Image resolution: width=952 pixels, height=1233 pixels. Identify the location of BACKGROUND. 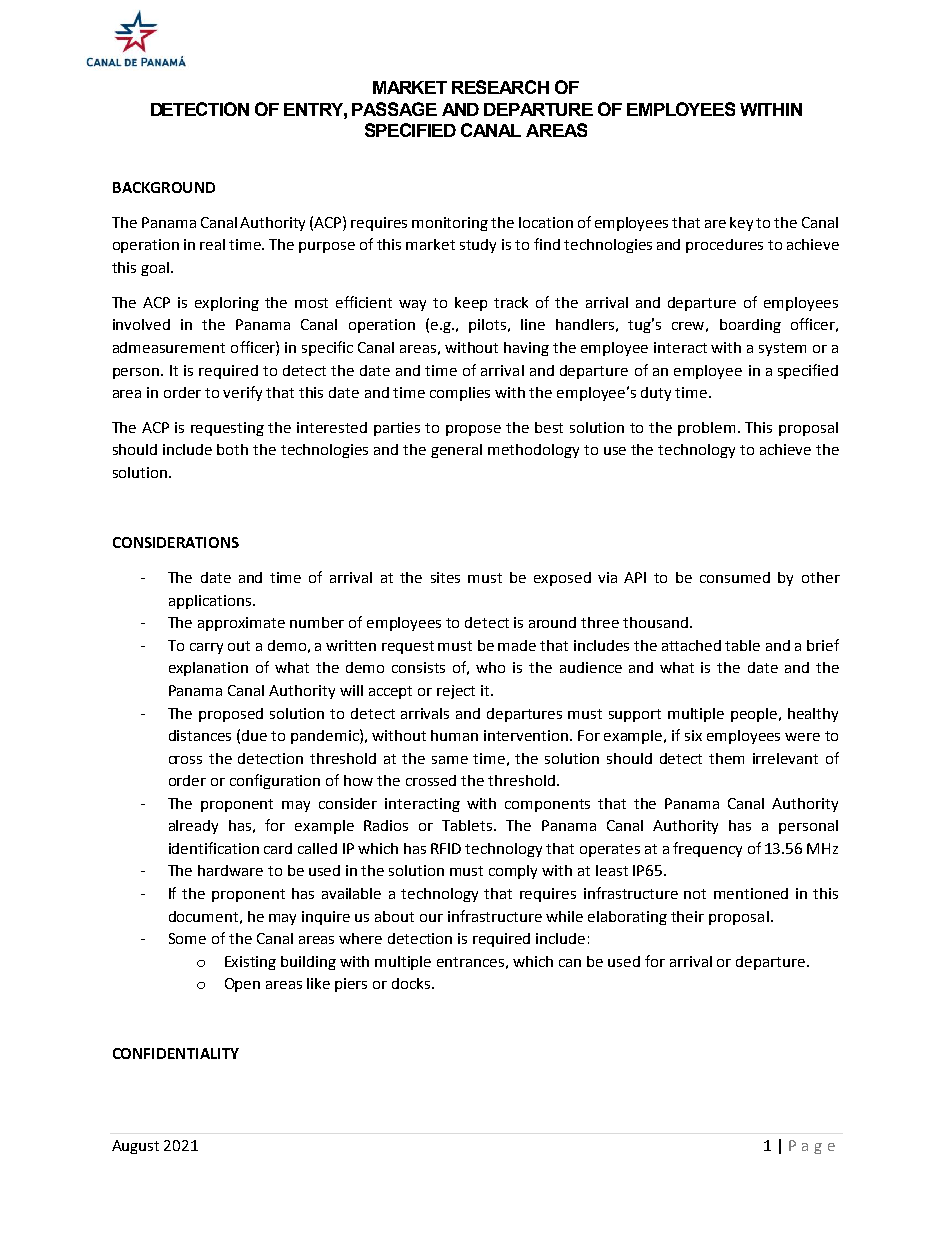
(164, 187).
